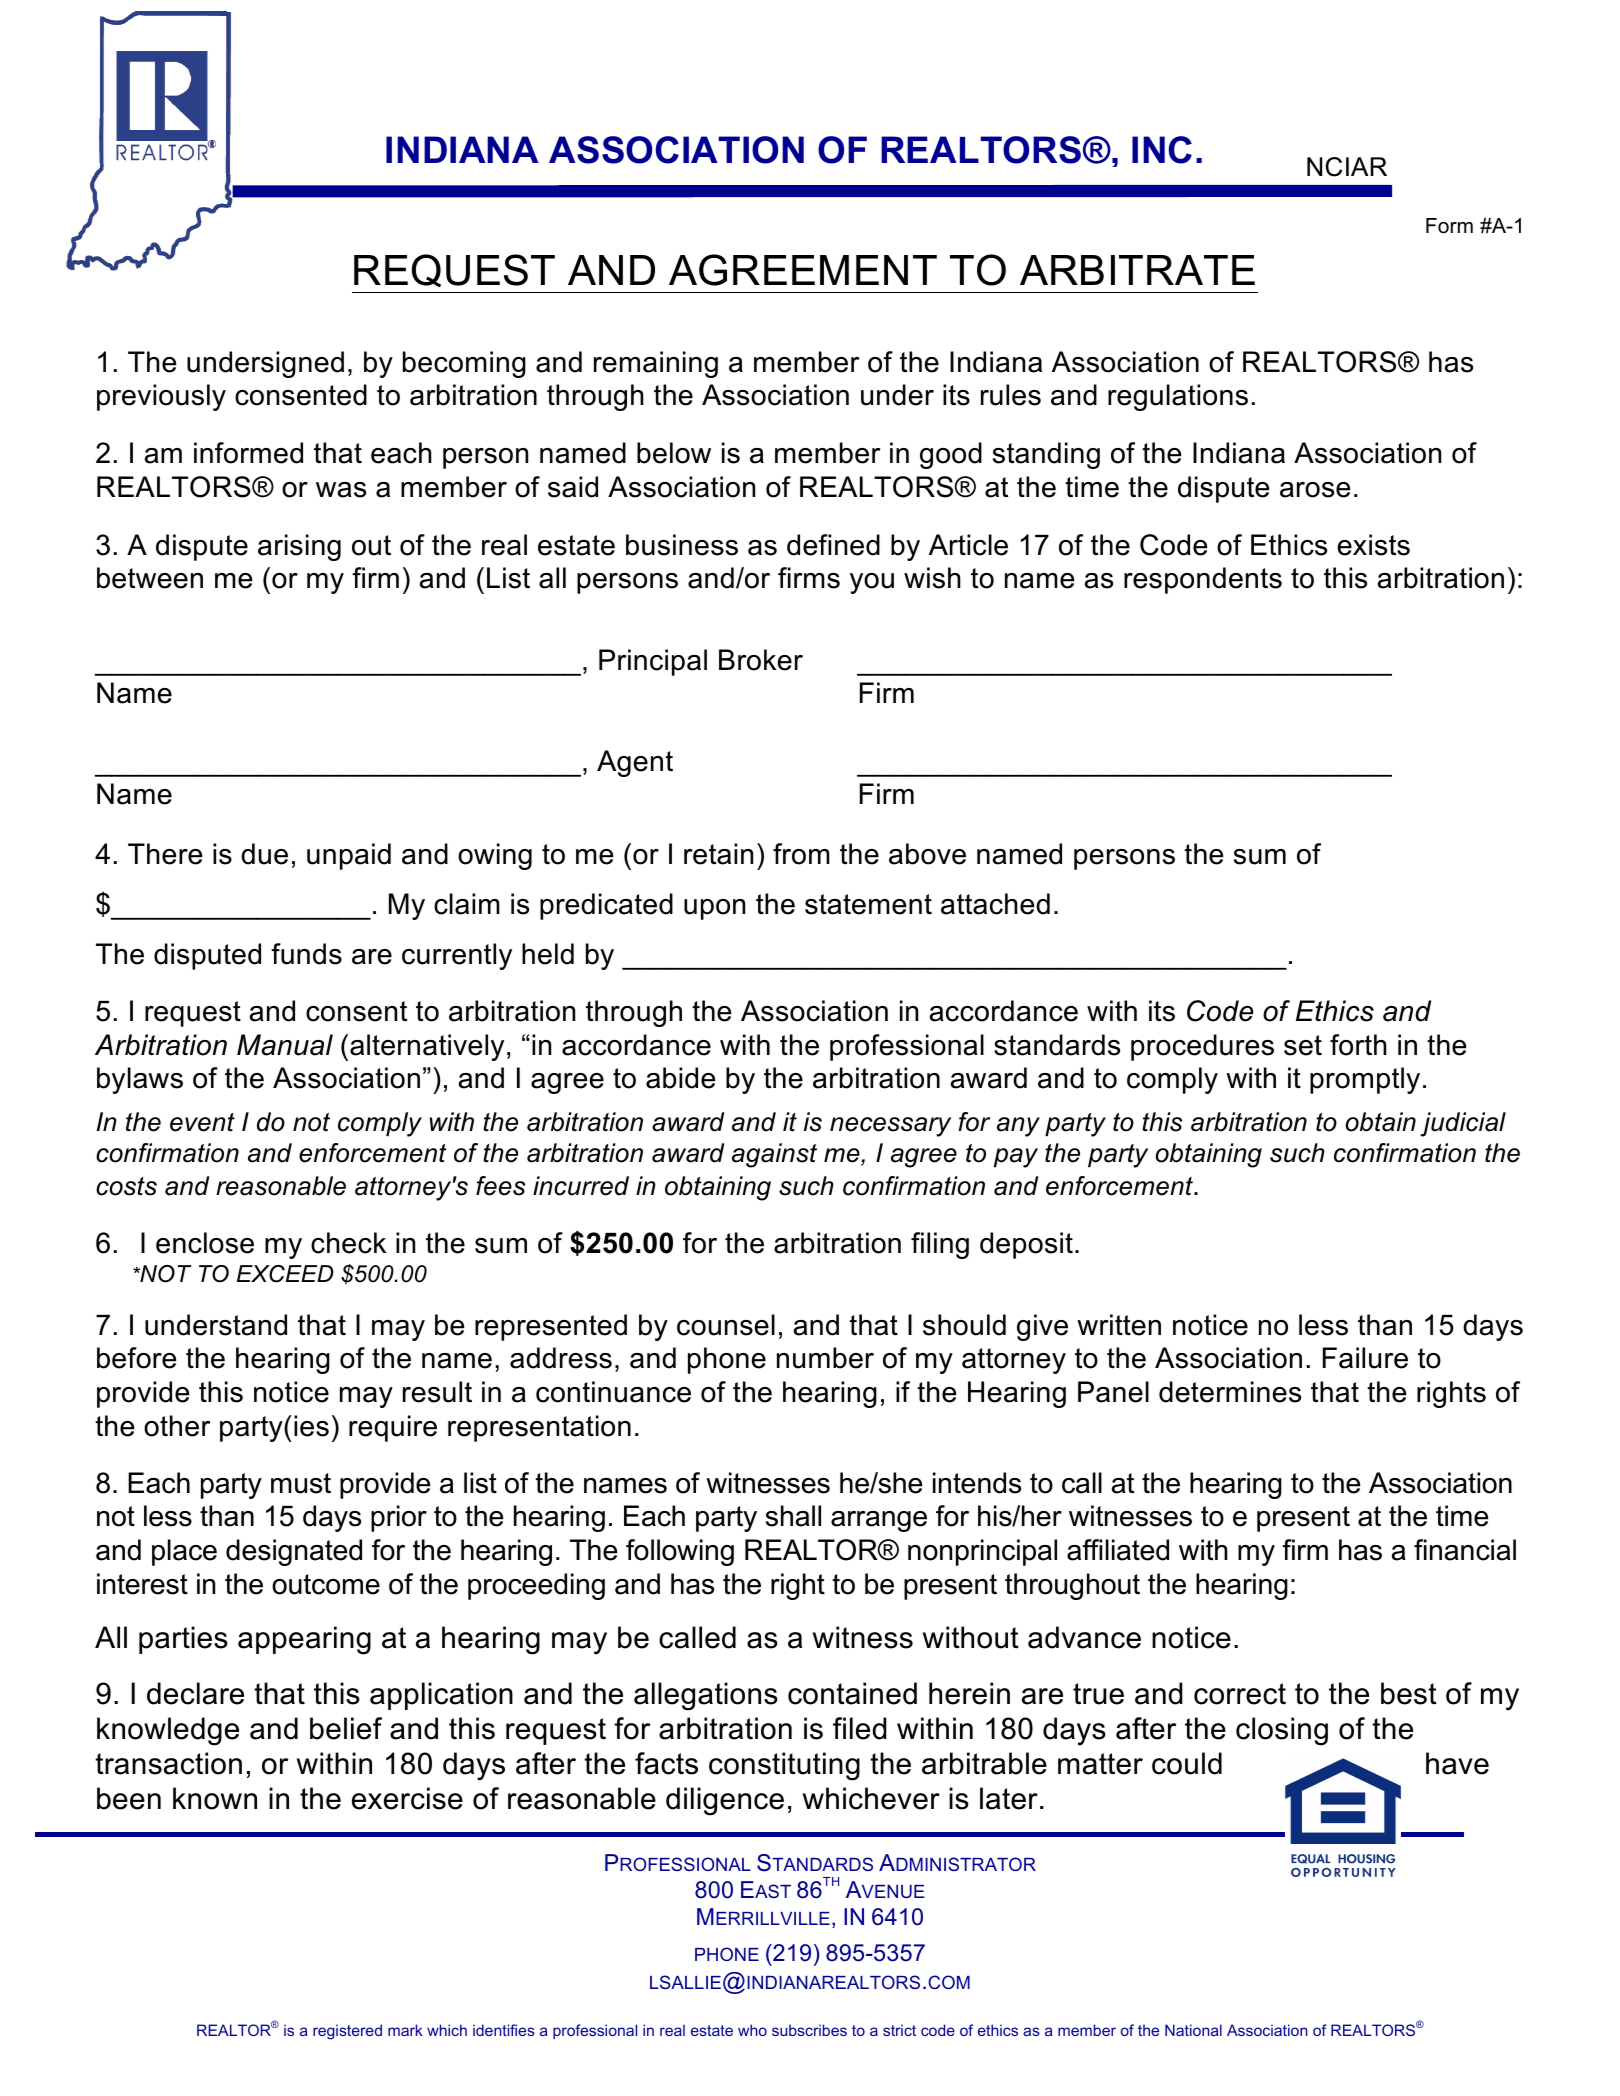  Describe the element at coordinates (264, 854) in the image. I see `due` at that location.
